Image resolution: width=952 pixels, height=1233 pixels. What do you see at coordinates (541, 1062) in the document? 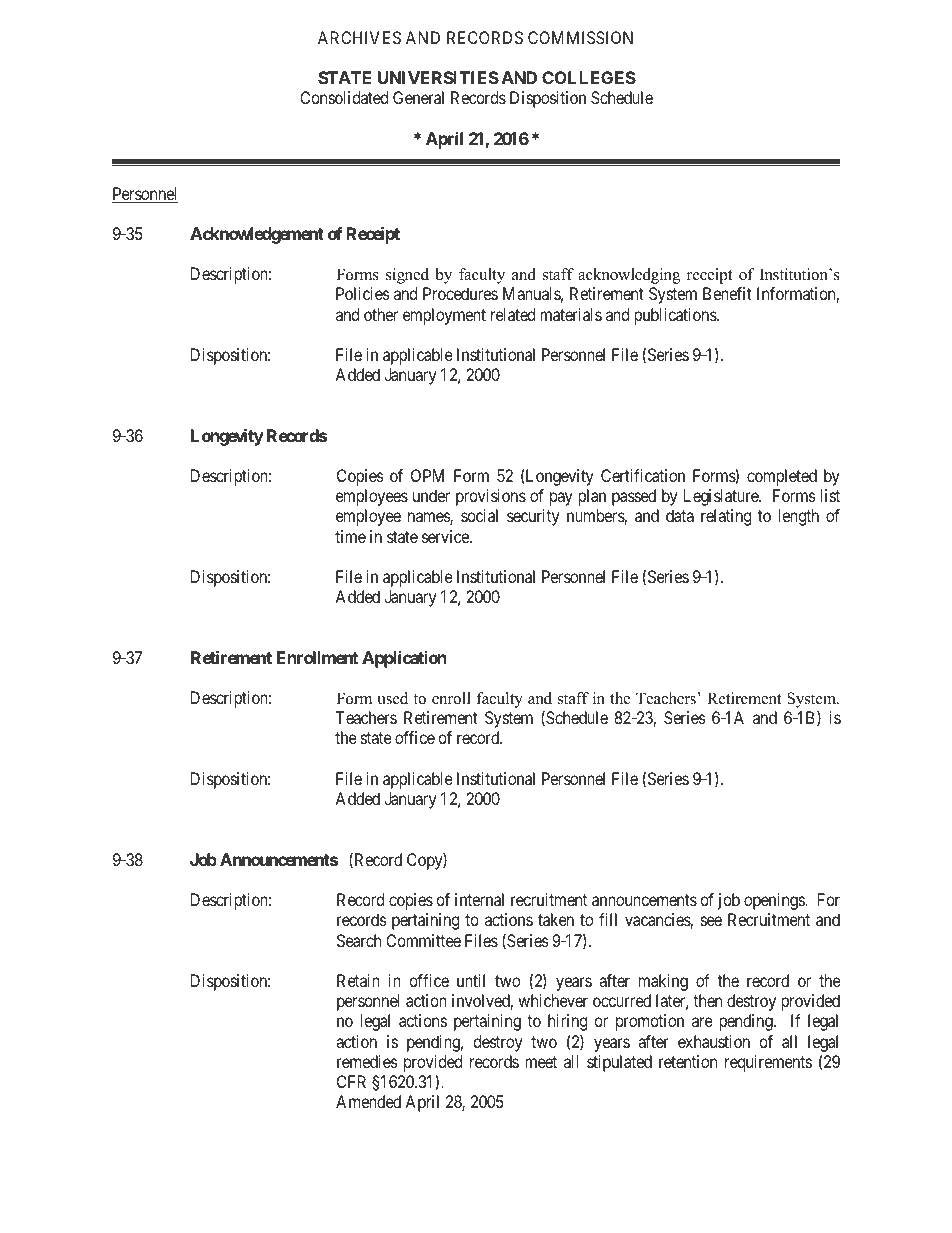
I see `meet` at bounding box center [541, 1062].
